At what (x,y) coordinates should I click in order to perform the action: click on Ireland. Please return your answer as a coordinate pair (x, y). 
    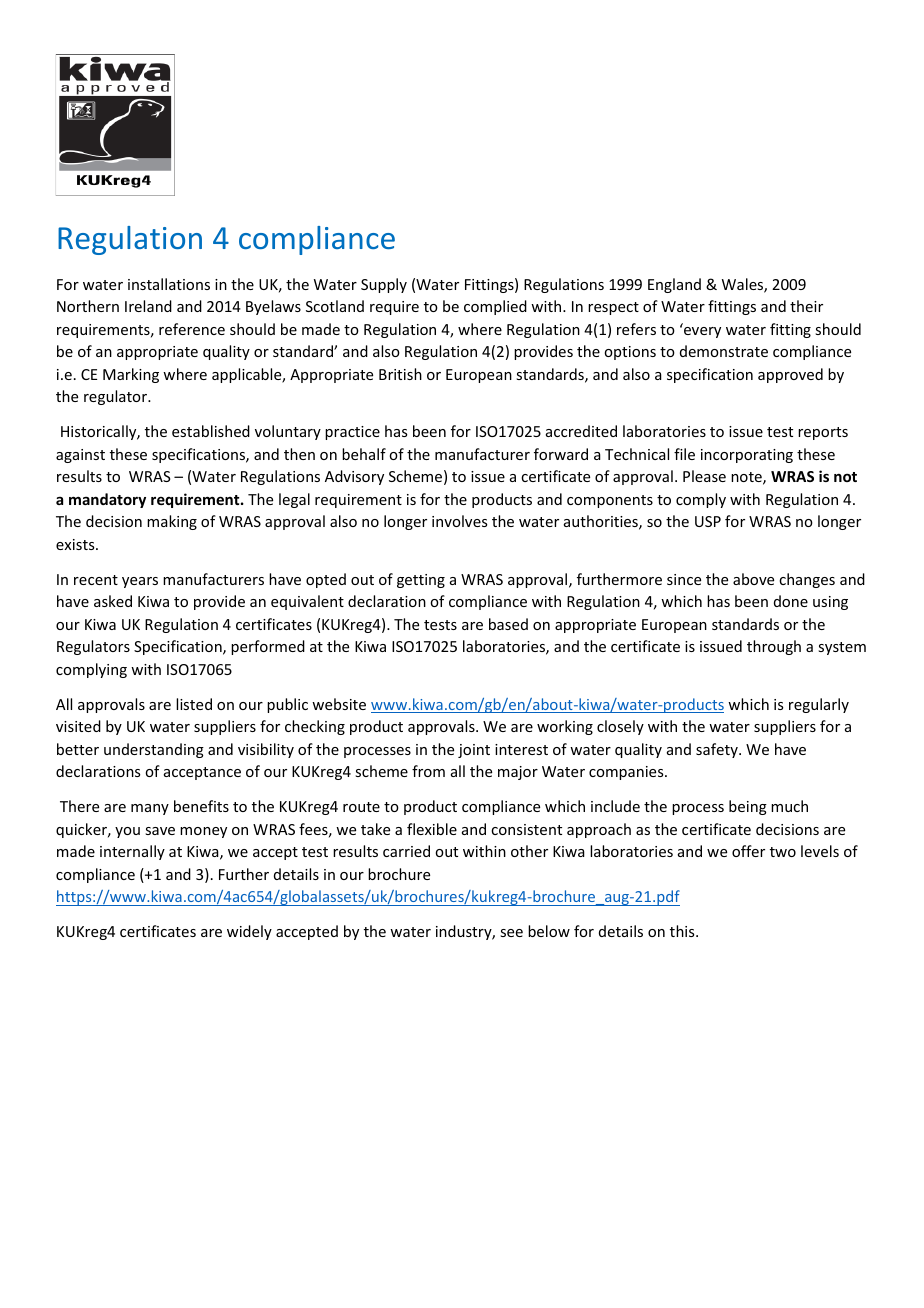
    Looking at the image, I should click on (148, 306).
